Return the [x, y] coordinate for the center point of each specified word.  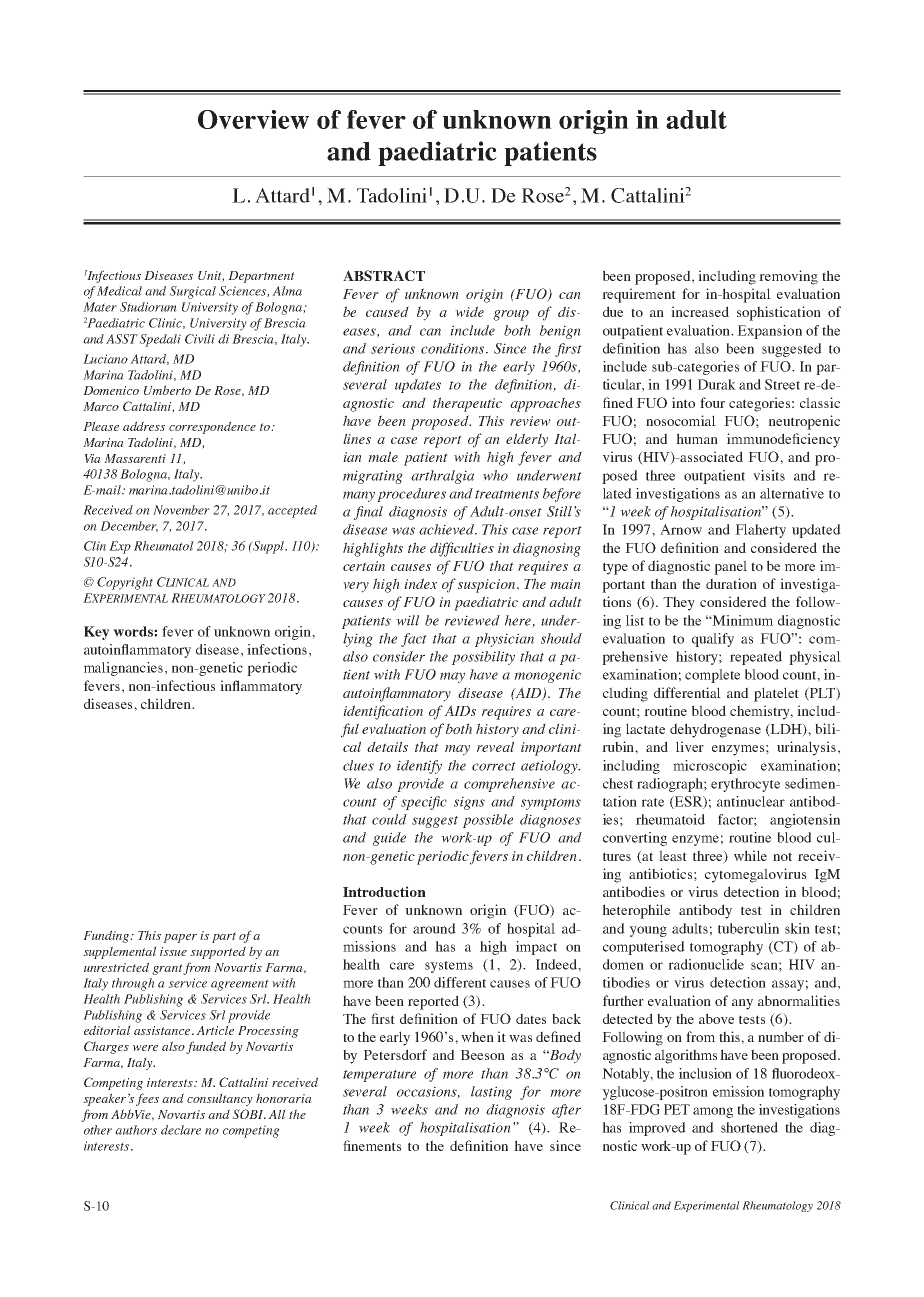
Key [96, 633]
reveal [495, 746]
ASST [123, 339]
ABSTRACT [384, 275]
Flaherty [760, 531]
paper [180, 938]
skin [797, 928]
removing [788, 277]
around [434, 928]
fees [147, 1099]
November [181, 510]
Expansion [769, 332]
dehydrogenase [715, 730]
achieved [448, 529]
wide [469, 311]
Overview [253, 119]
